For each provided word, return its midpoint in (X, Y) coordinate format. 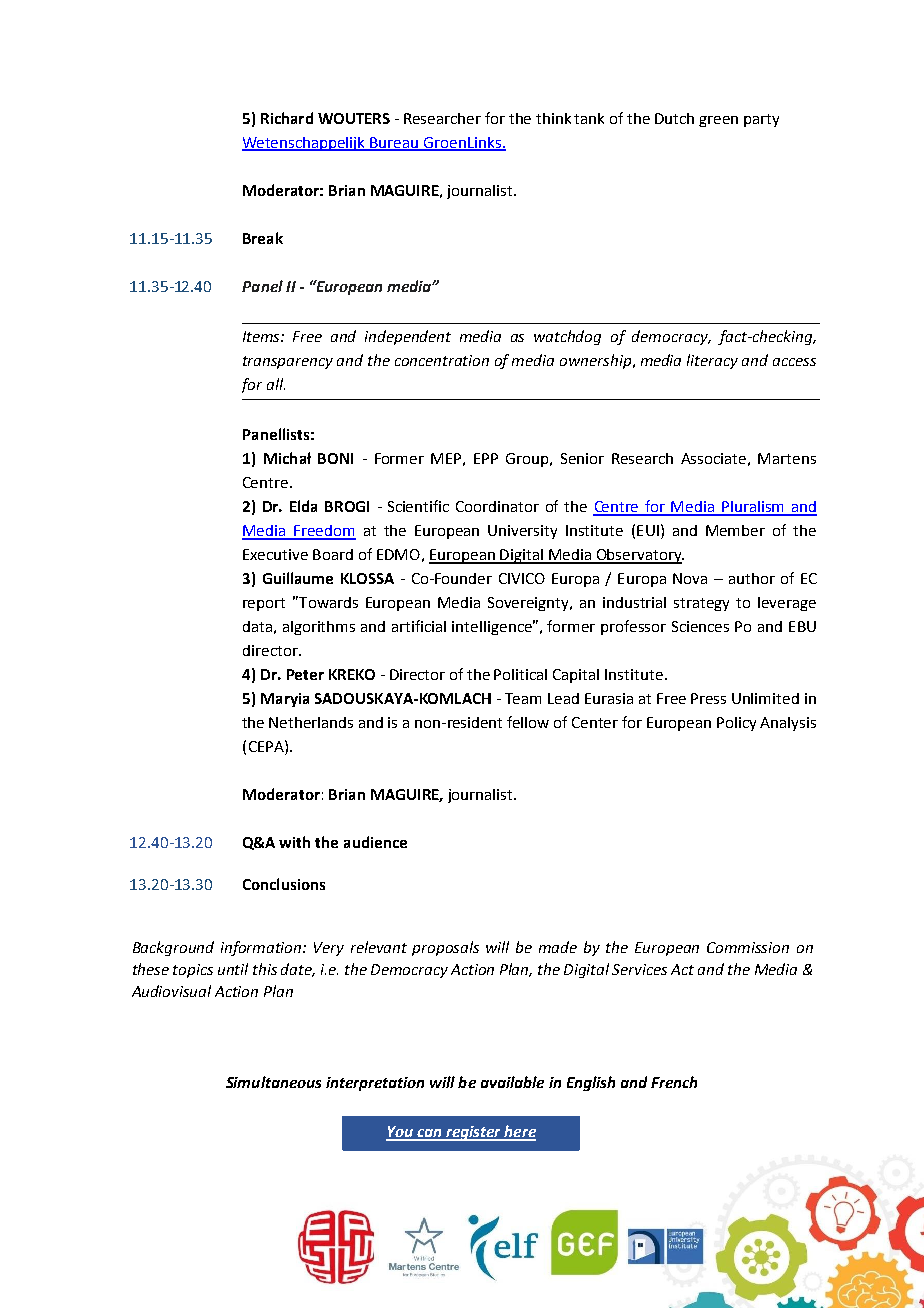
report (264, 604)
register (473, 1133)
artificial (419, 626)
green (718, 121)
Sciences (700, 626)
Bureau (395, 143)
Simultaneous (273, 1082)
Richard (287, 118)
